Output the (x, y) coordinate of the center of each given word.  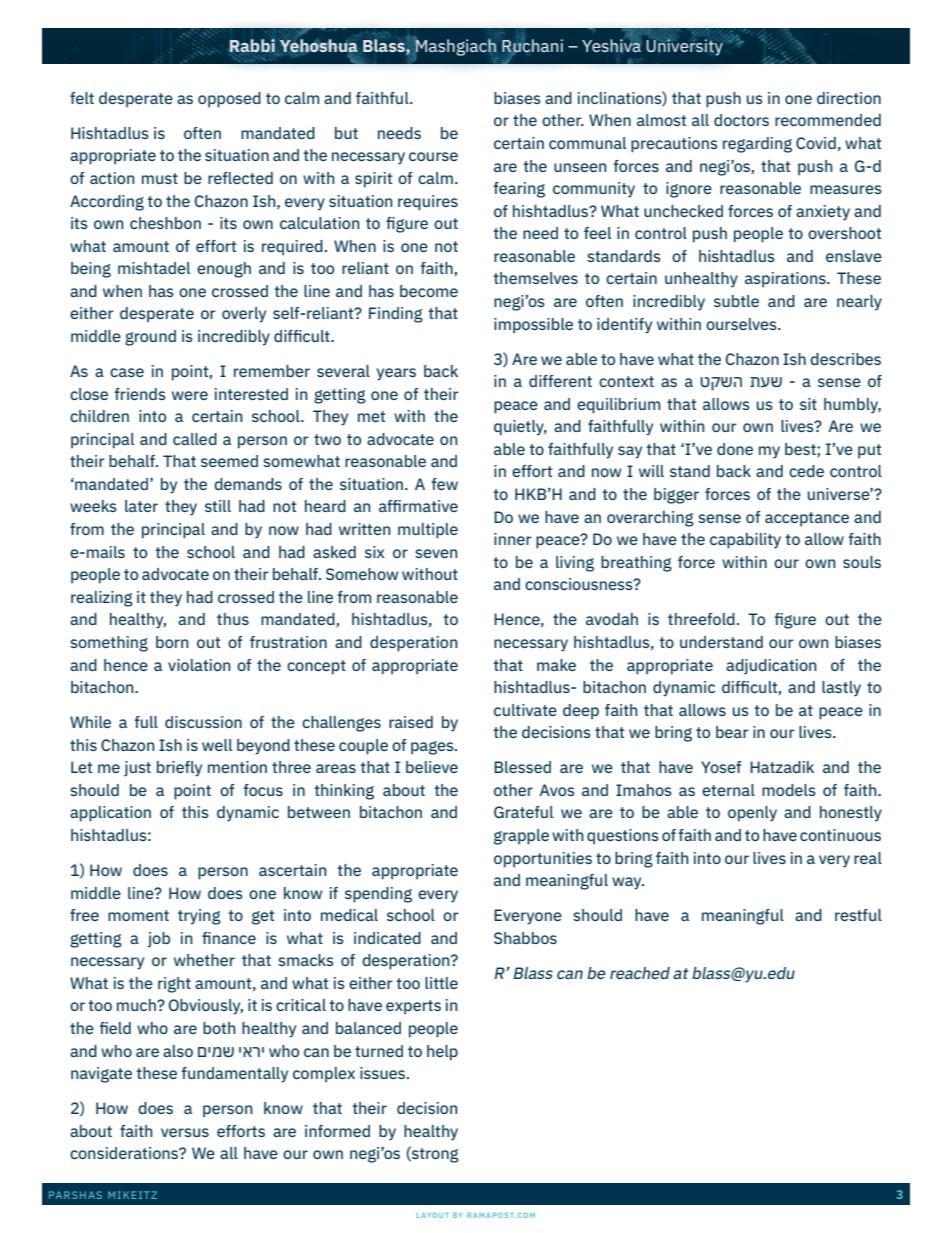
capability (745, 541)
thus (233, 619)
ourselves (742, 324)
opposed (229, 100)
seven (436, 553)
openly (752, 814)
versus (185, 1132)
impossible (533, 326)
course (433, 156)
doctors (741, 120)
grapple (521, 837)
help (442, 1053)
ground (150, 338)
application (110, 814)
